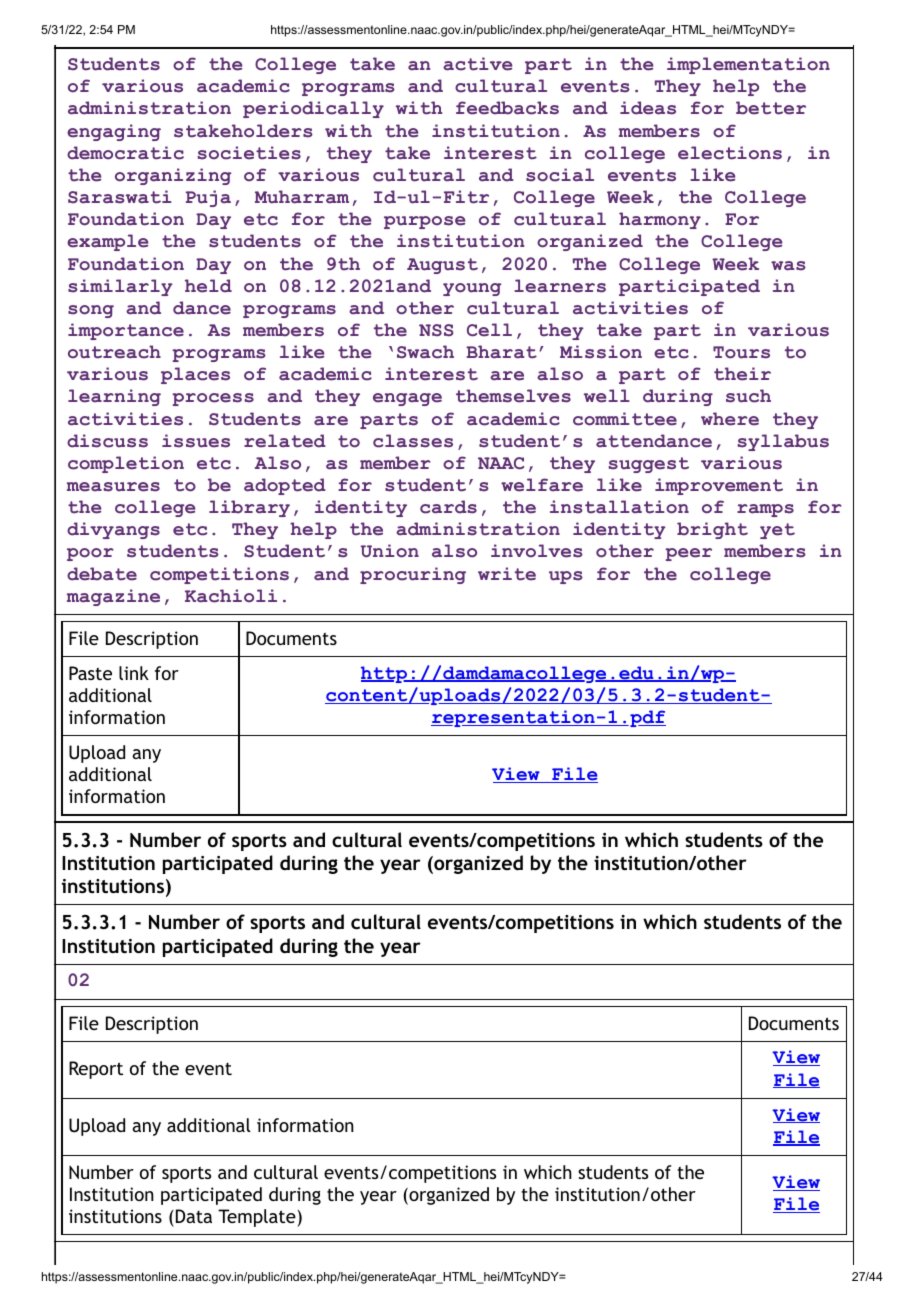 The height and width of the screenshot is (1308, 924). I want to click on improvement, so click(719, 486).
